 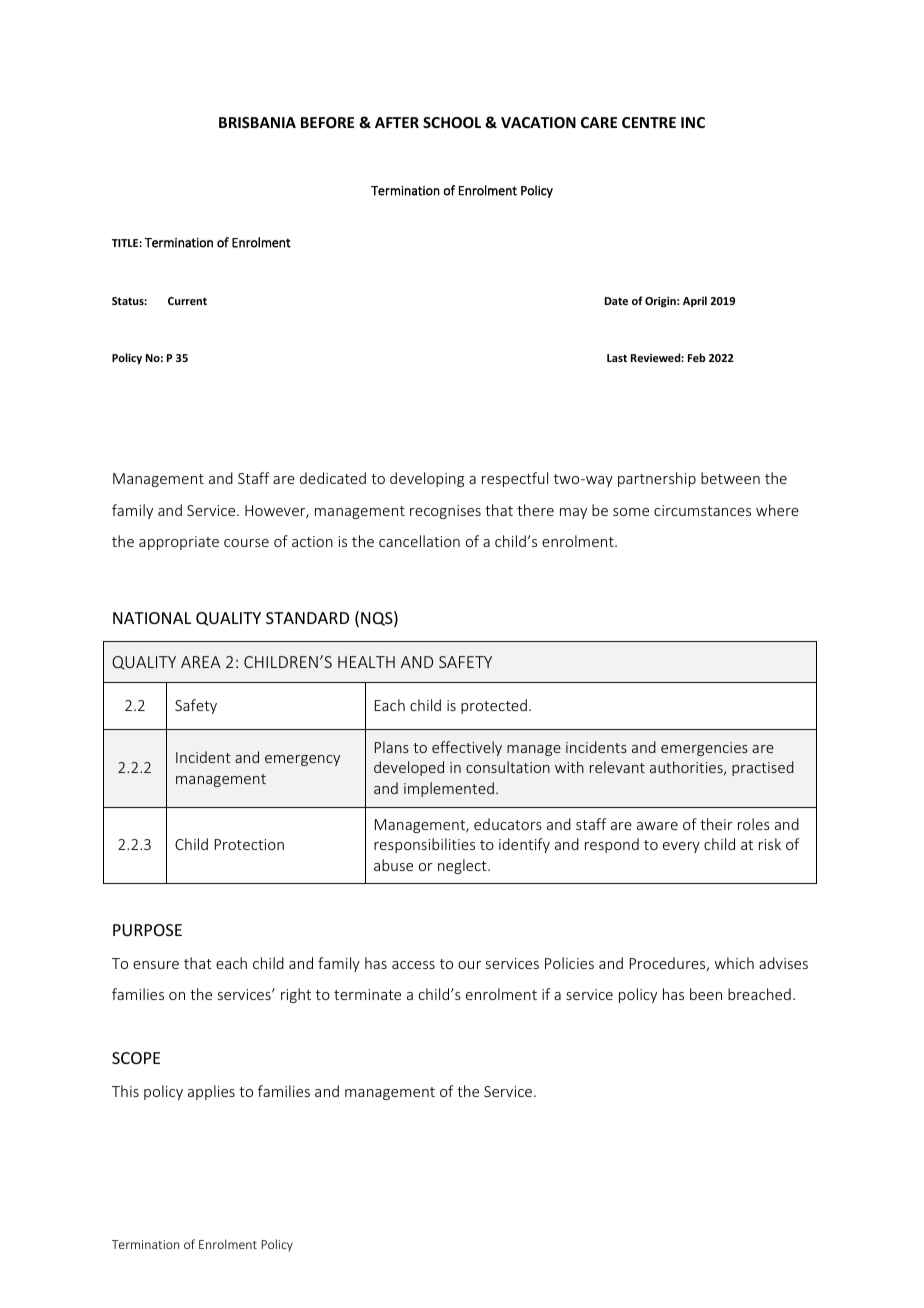 I want to click on cancellation, so click(x=419, y=541).
